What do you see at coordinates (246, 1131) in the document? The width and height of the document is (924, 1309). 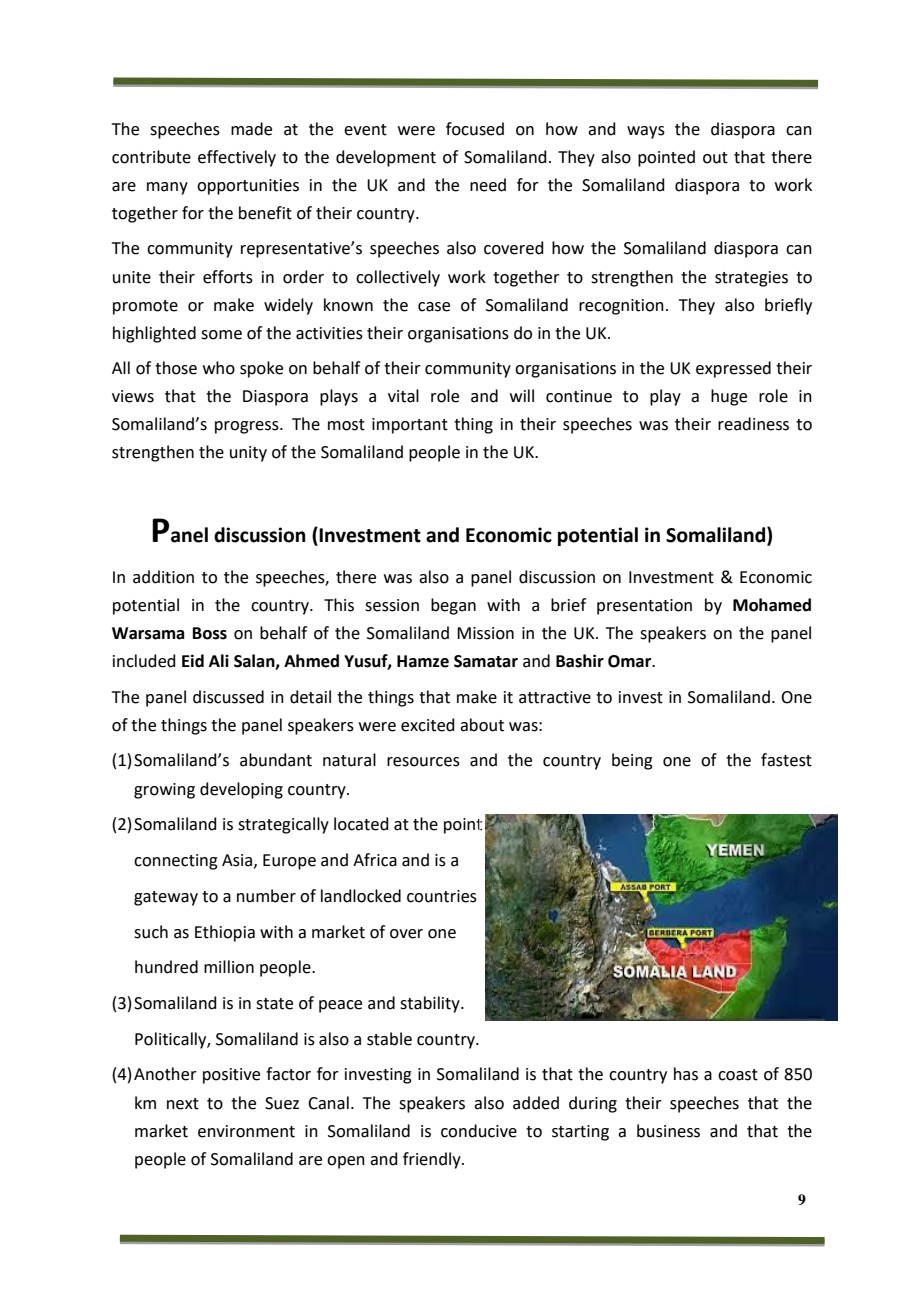 I see `environment` at bounding box center [246, 1131].
